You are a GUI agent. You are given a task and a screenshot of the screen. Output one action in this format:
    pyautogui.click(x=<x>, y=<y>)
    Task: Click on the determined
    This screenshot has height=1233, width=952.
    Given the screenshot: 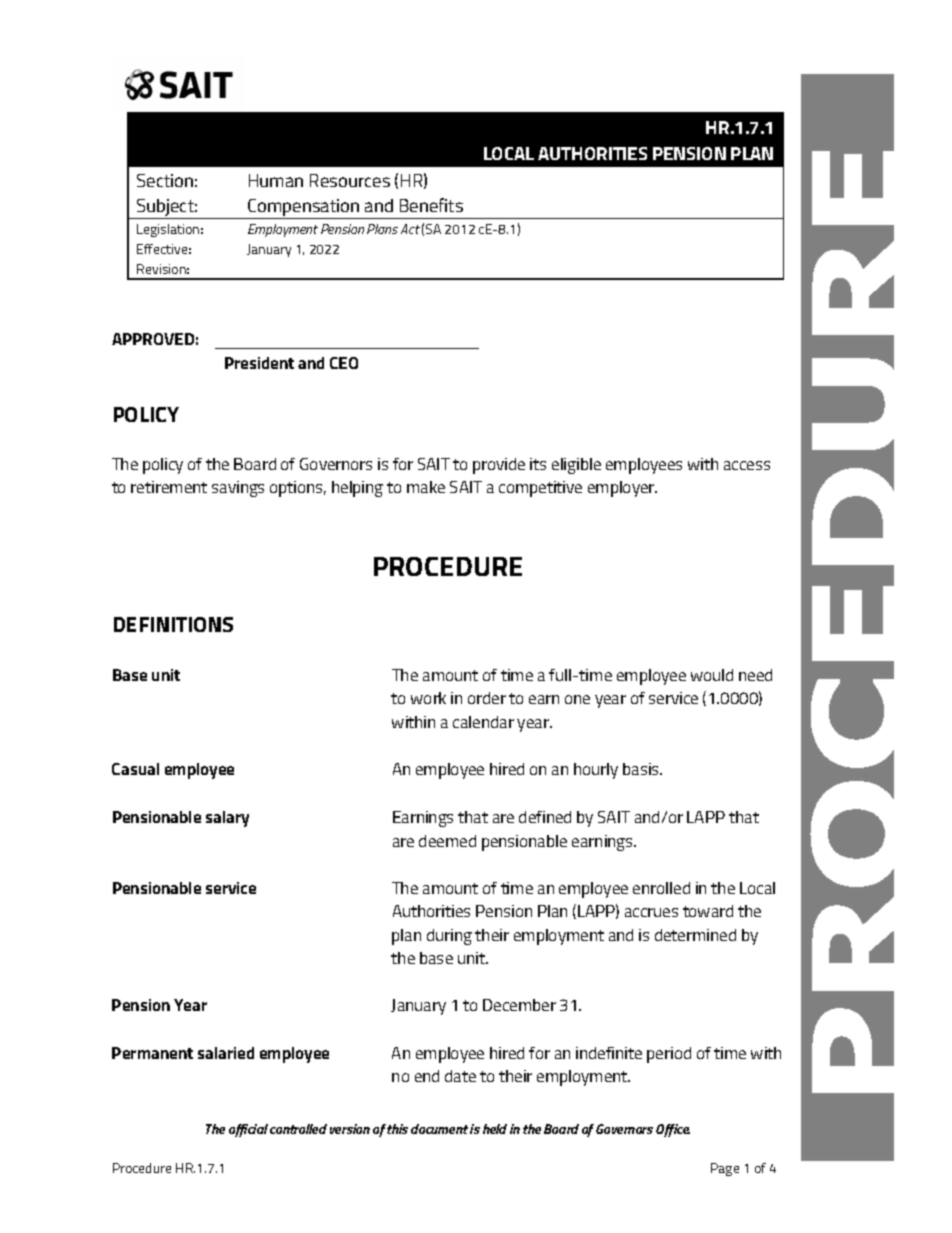 What is the action you would take?
    pyautogui.click(x=695, y=935)
